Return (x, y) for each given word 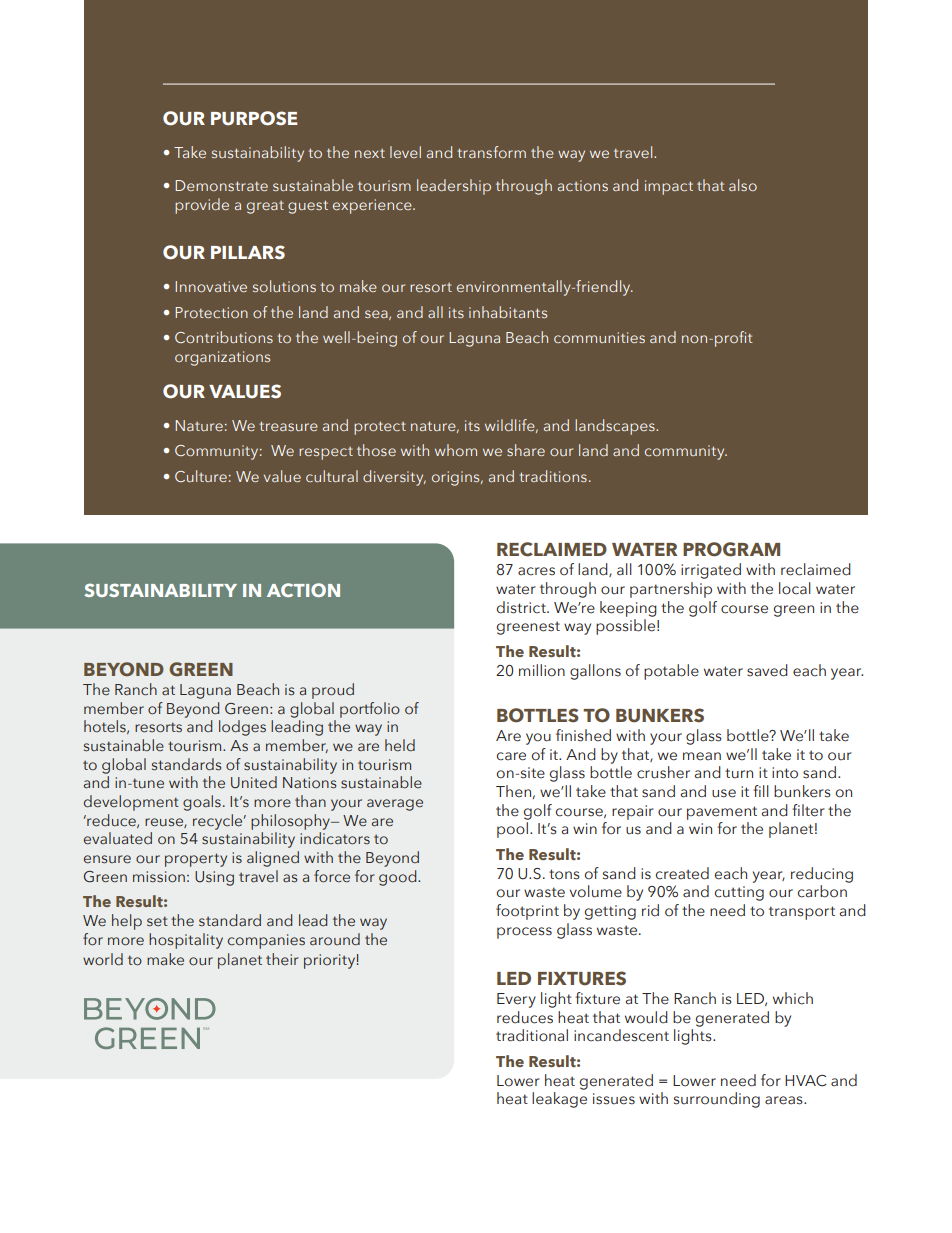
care (511, 756)
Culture (201, 476)
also (743, 185)
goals (202, 803)
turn (739, 773)
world (103, 959)
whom (456, 450)
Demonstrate (221, 185)
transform (491, 152)
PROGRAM (731, 549)
